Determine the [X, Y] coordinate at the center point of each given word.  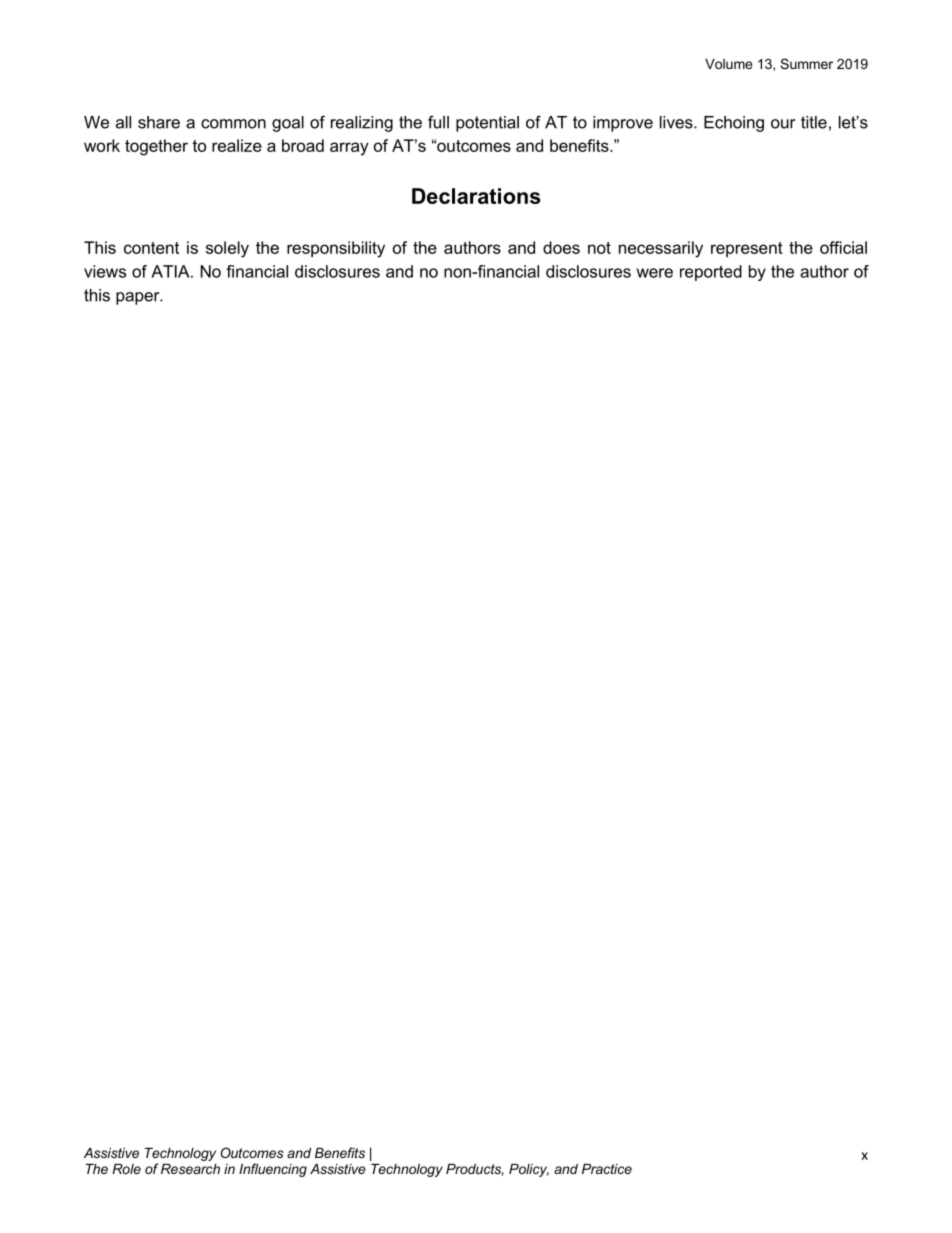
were [655, 273]
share [159, 122]
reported [711, 273]
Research [190, 1169]
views [105, 271]
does [561, 247]
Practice [607, 1169]
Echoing [734, 124]
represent [747, 249]
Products [475, 1170]
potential [487, 124]
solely [227, 249]
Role [126, 1169]
